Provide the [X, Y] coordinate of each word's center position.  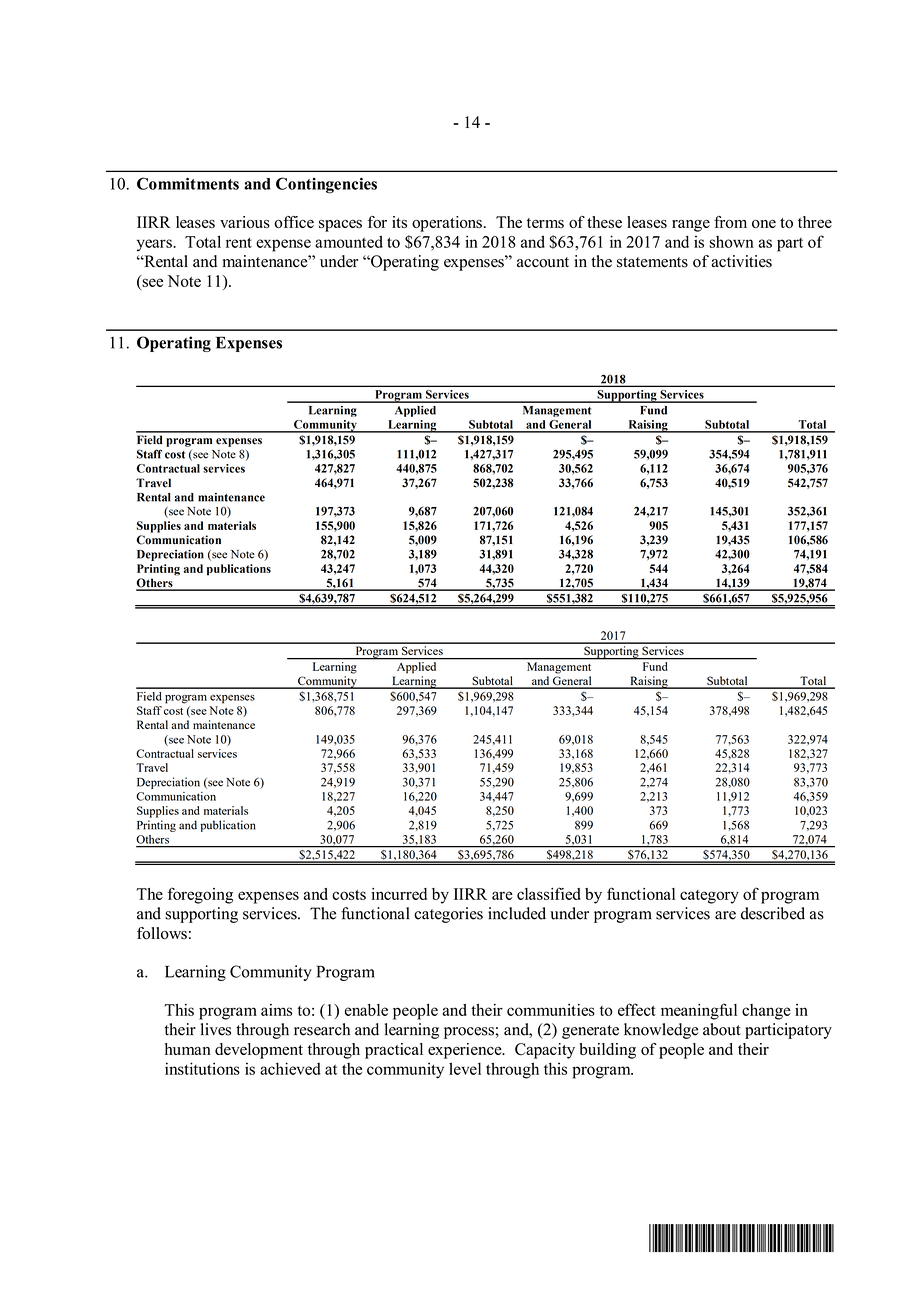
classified [549, 893]
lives [216, 1029]
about [722, 1029]
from [730, 222]
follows [162, 933]
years [155, 245]
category [709, 897]
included [517, 913]
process [470, 1033]
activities [741, 261]
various [245, 222]
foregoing [200, 895]
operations [447, 224]
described [773, 913]
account [543, 262]
